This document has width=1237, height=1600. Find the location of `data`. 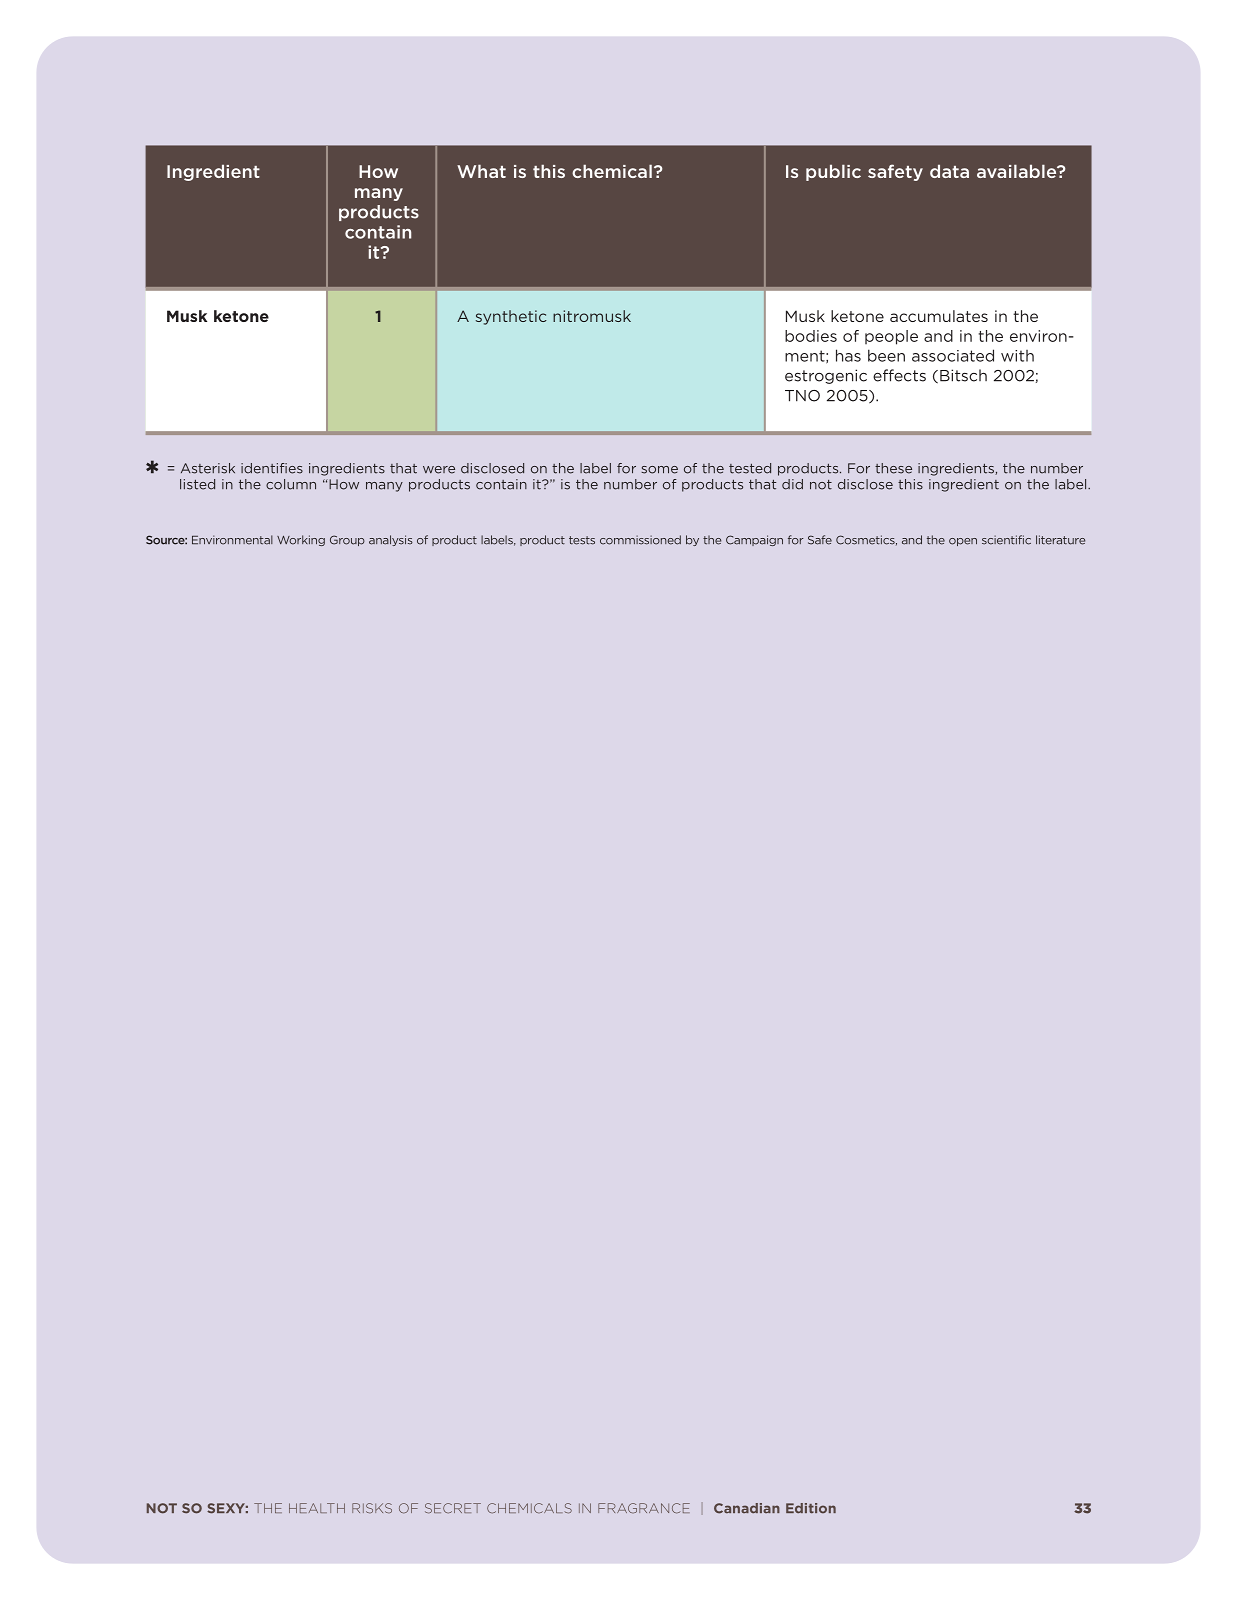

data is located at coordinates (949, 171).
